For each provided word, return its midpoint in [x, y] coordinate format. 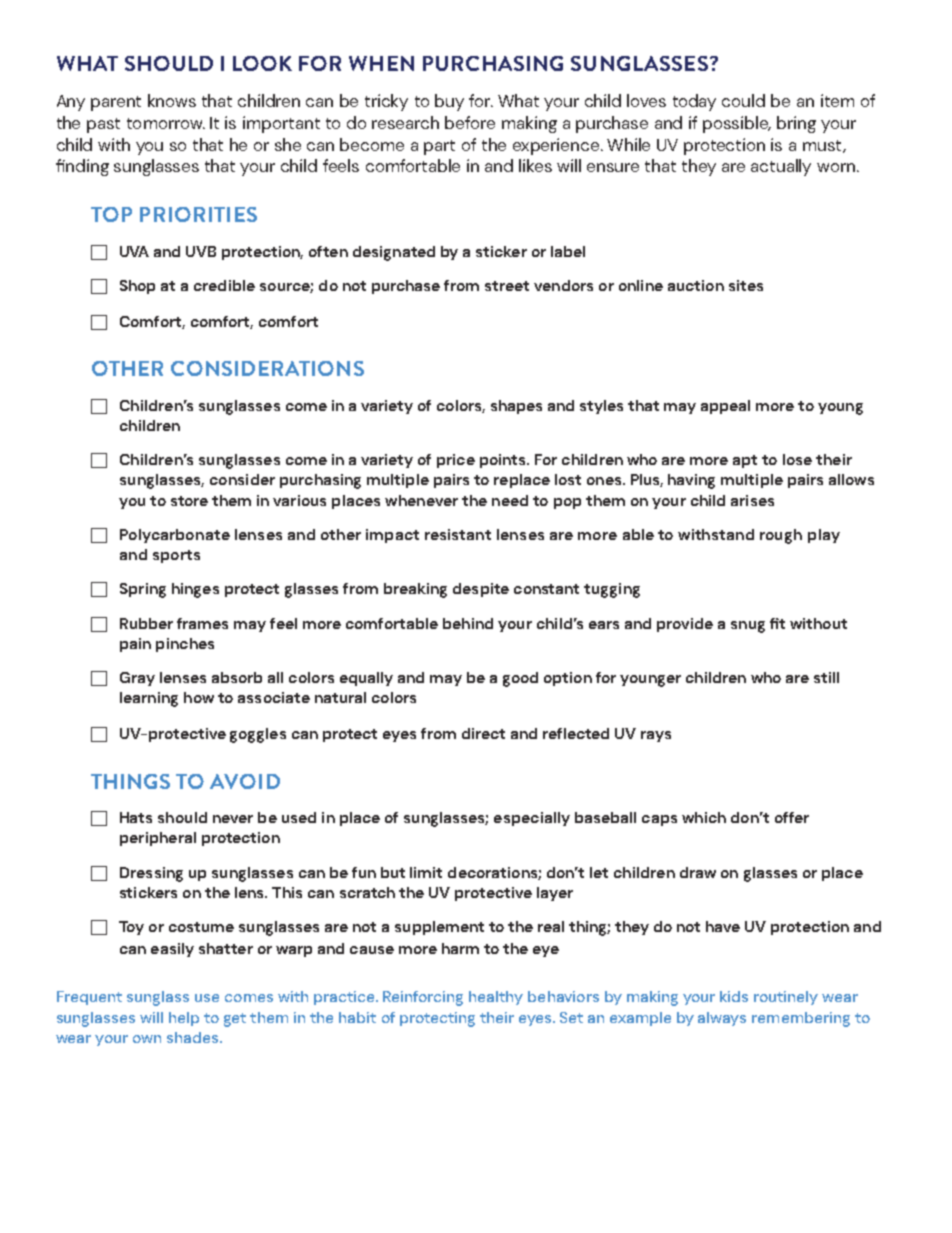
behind [468, 623]
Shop [137, 287]
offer [792, 817]
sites [746, 285]
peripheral [158, 839]
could [743, 100]
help [184, 1019]
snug [748, 627]
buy [449, 102]
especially [532, 819]
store [189, 501]
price [456, 461]
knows [172, 100]
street [507, 286]
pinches [185, 645]
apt [745, 461]
